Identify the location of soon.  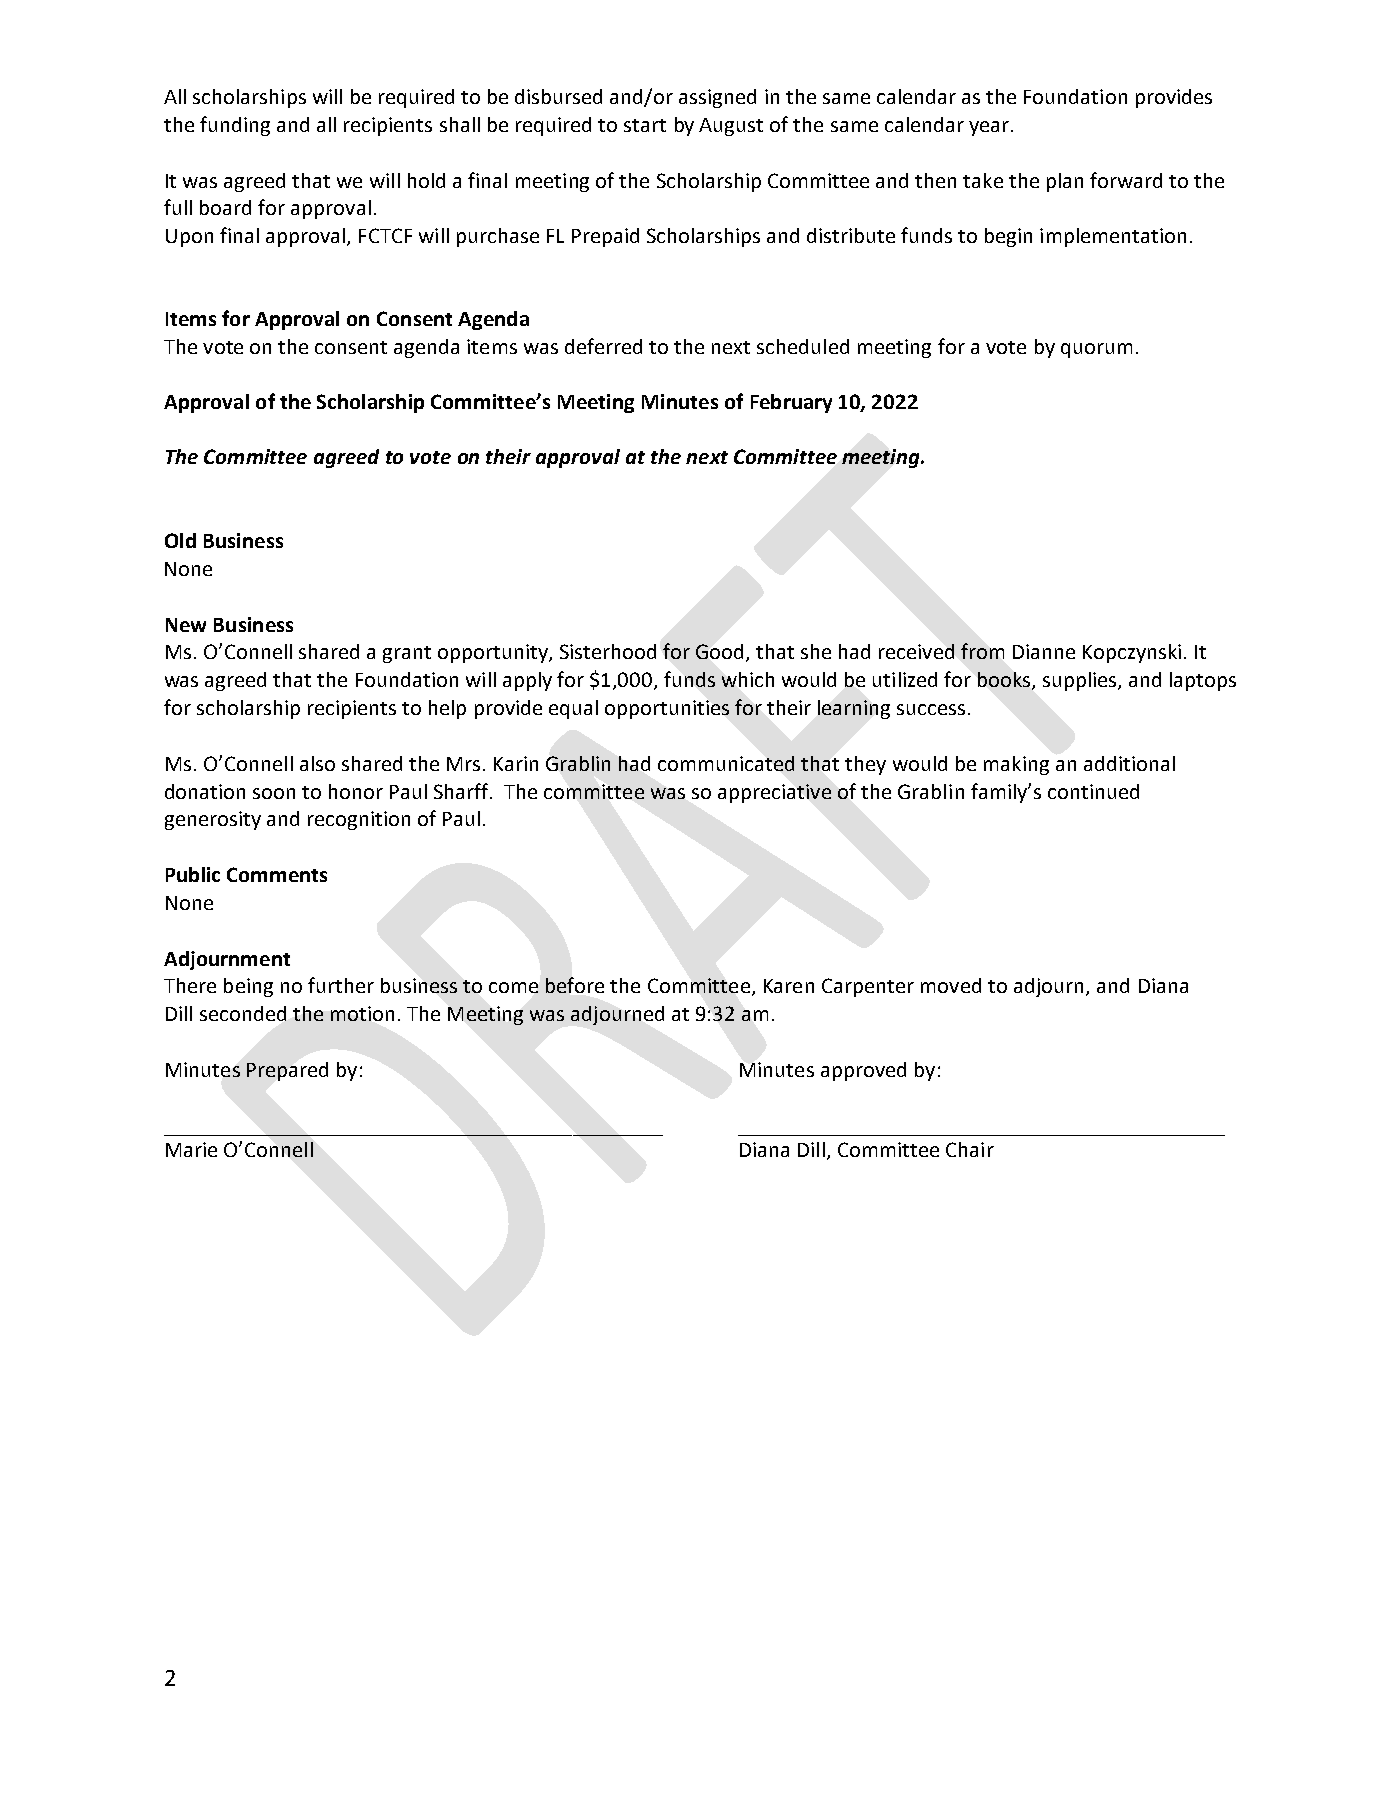
(274, 793).
